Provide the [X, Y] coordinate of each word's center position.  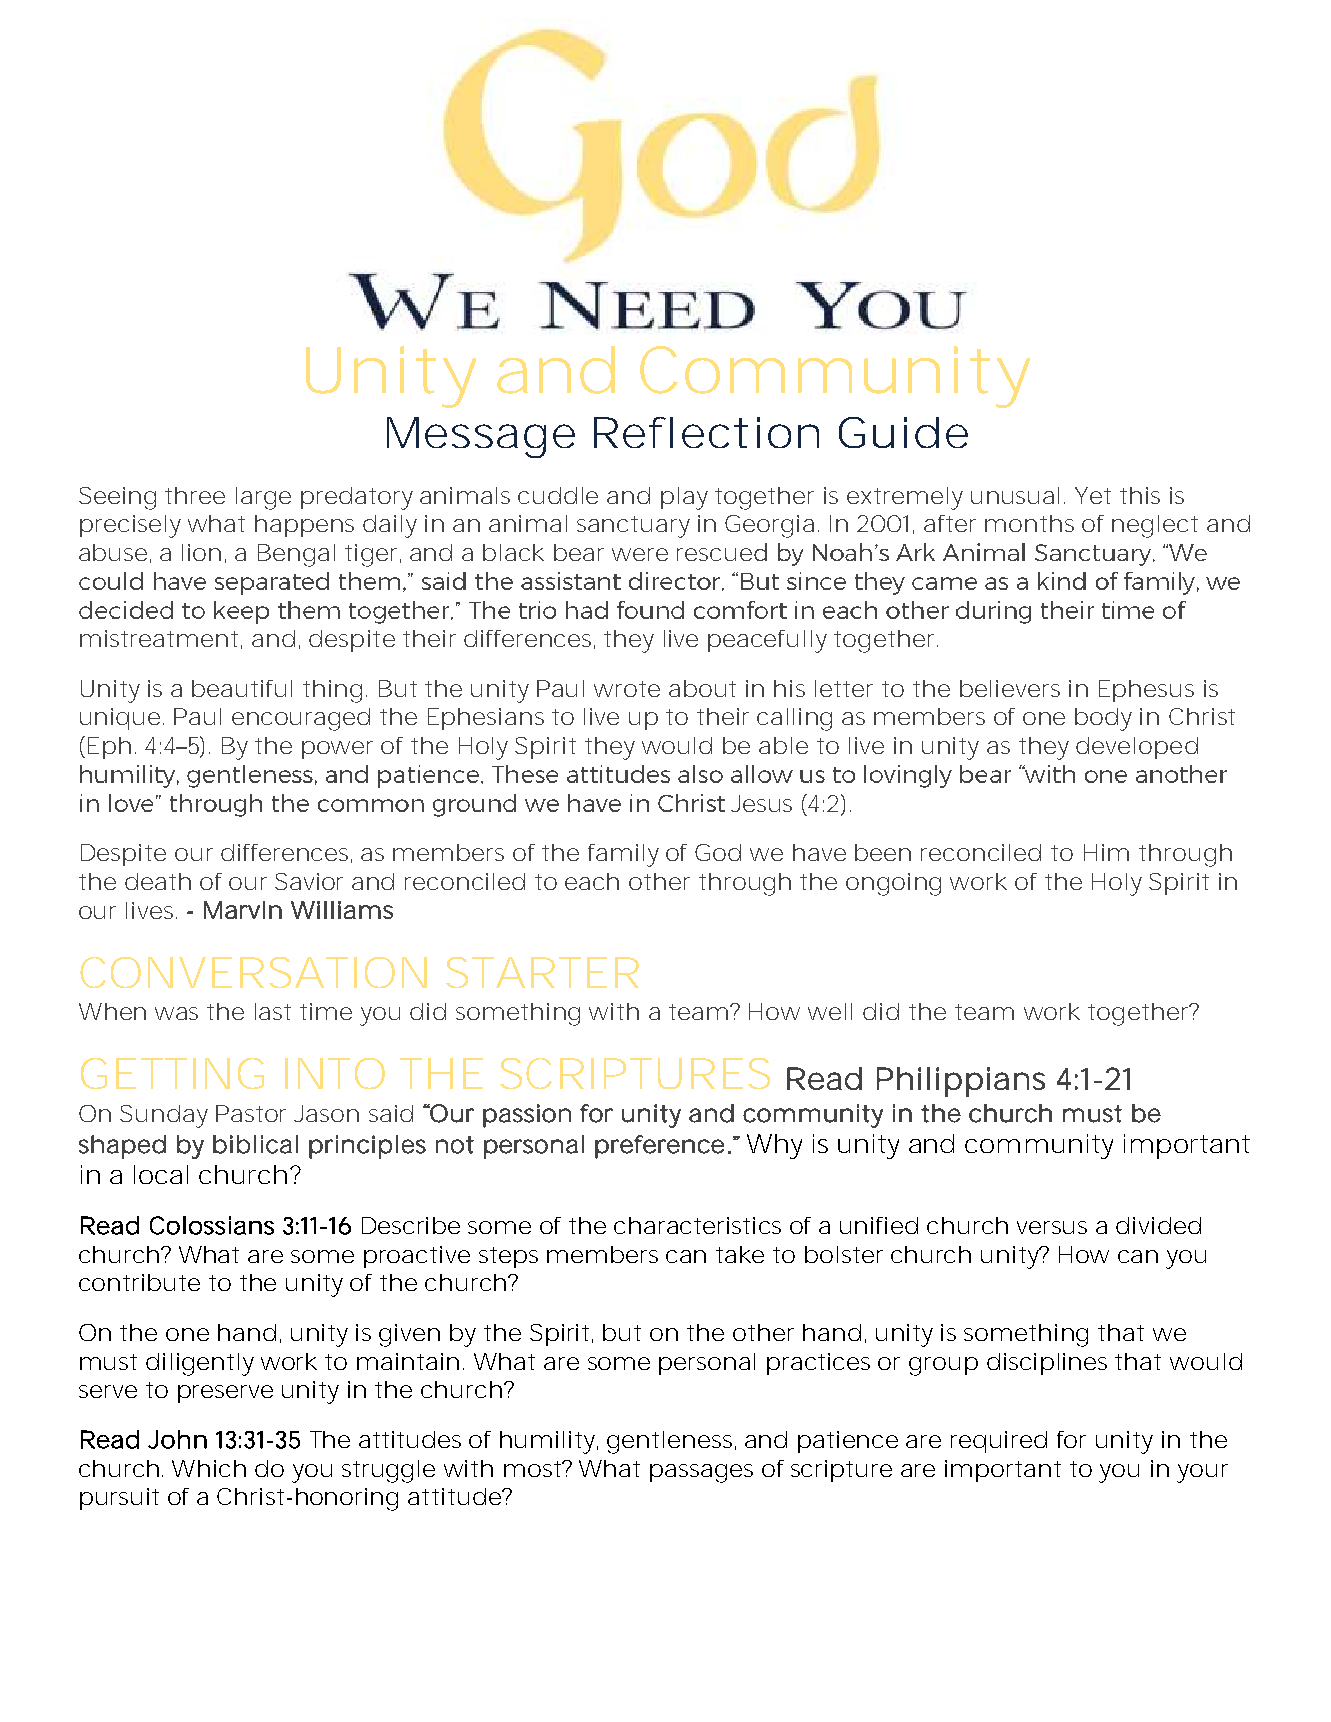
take [740, 1254]
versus [1052, 1227]
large [263, 498]
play [684, 498]
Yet [1093, 495]
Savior [309, 881]
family [623, 855]
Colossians [212, 1225]
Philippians [961, 1082]
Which [209, 1468]
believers [1010, 688]
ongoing [893, 884]
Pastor [251, 1113]
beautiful [242, 688]
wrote [627, 689]
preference [659, 1147]
